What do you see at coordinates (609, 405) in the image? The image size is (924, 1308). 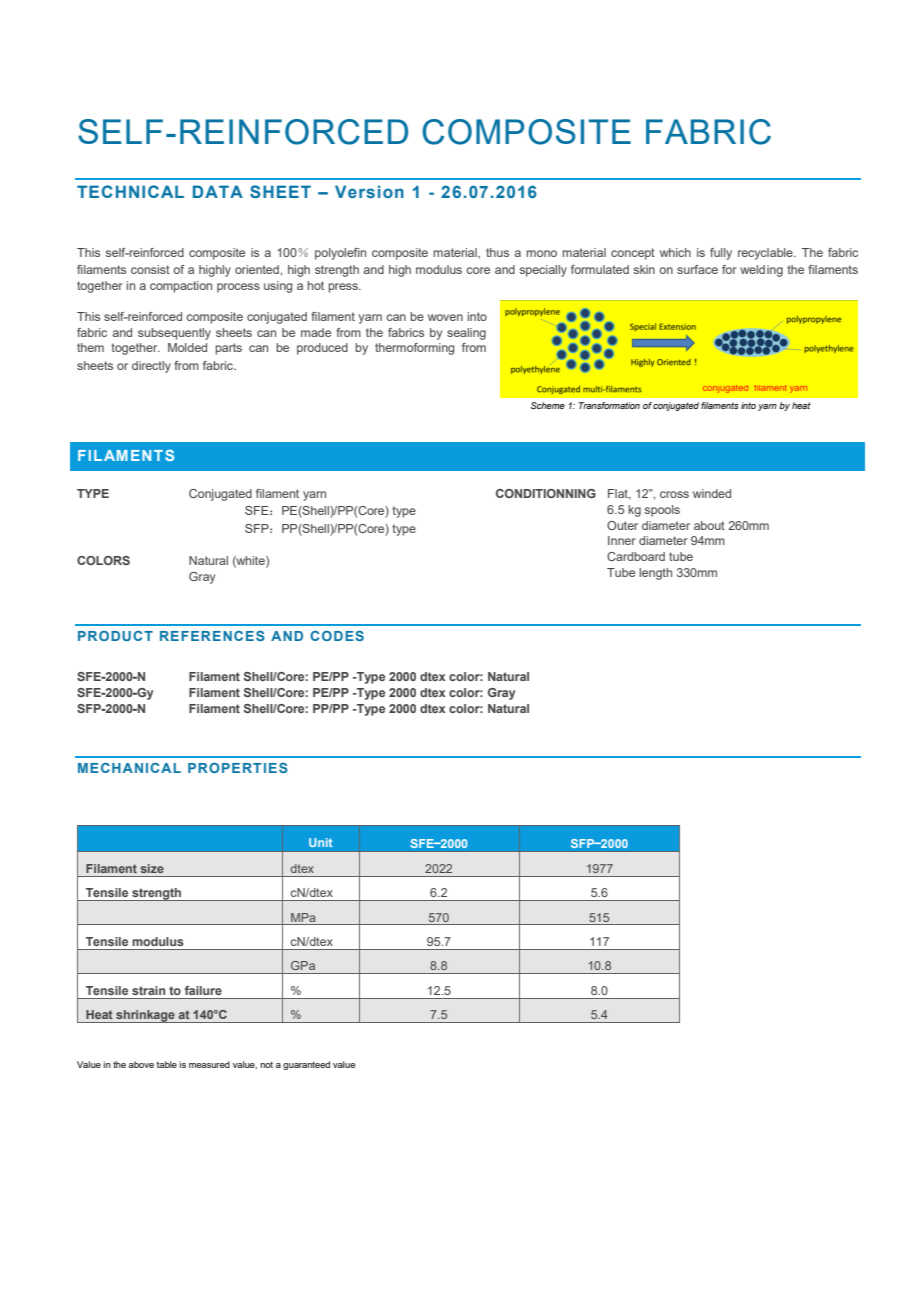 I see `Transformation` at bounding box center [609, 405].
